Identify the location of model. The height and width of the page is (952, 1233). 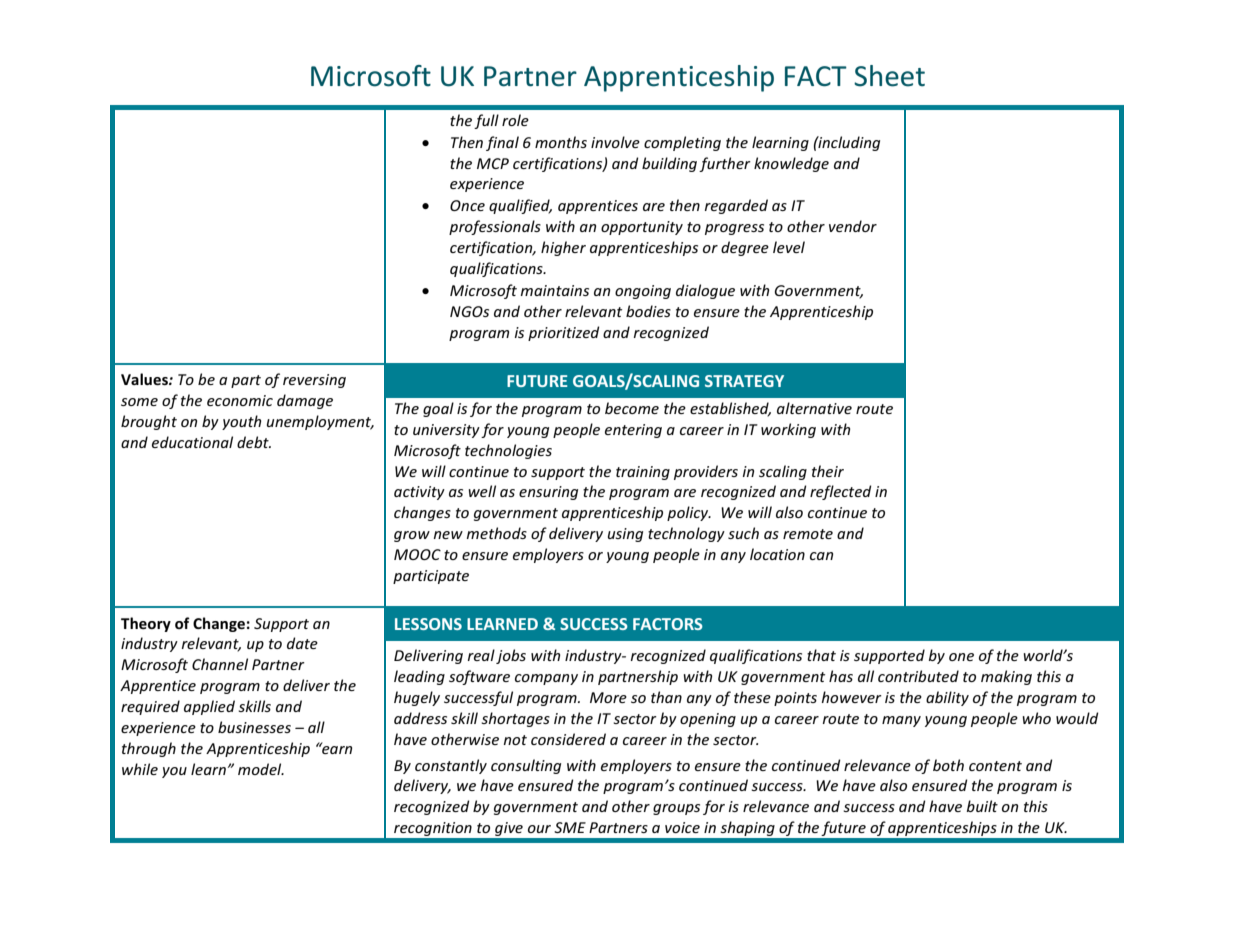
(261, 769).
